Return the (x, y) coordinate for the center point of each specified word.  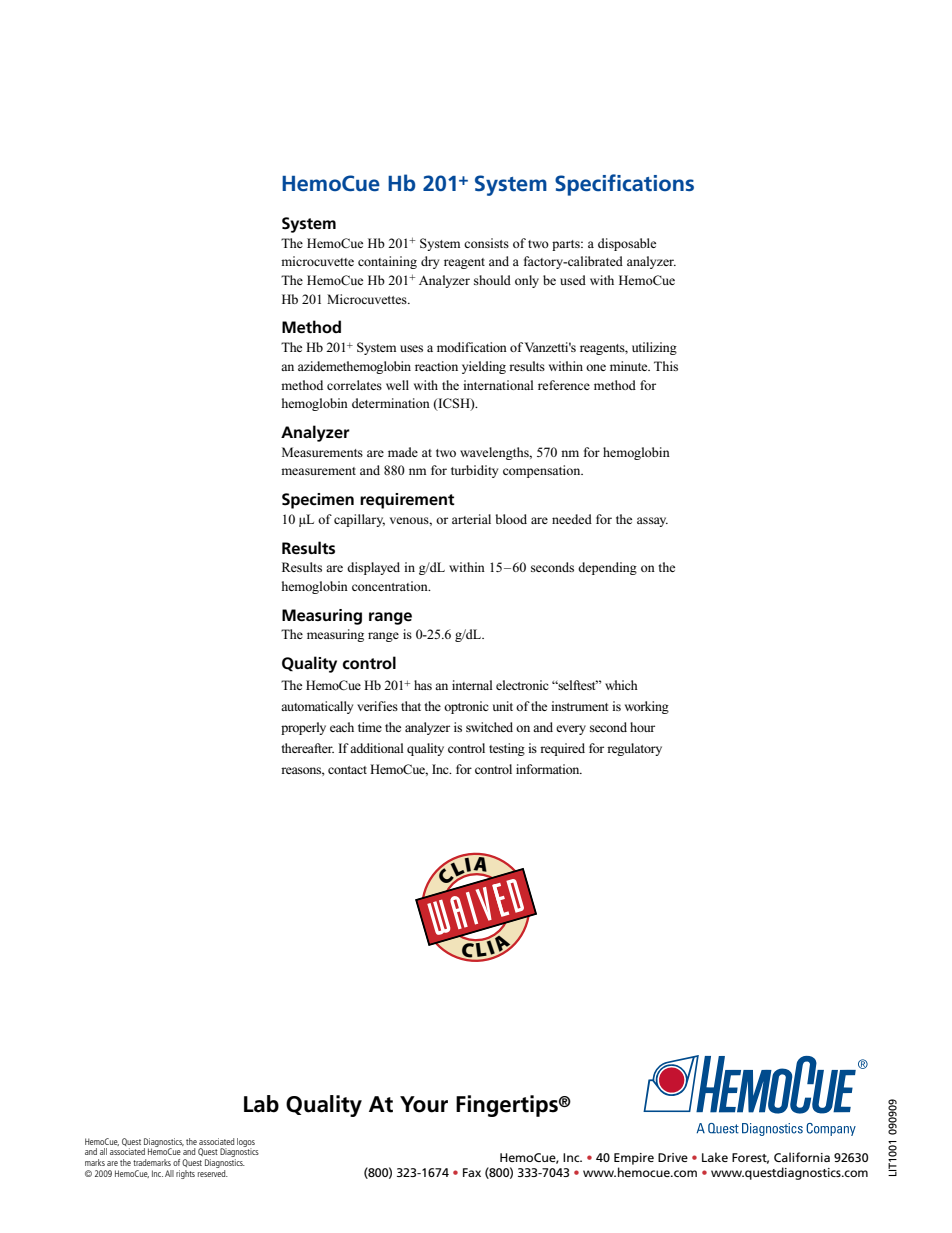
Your (424, 1104)
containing (387, 262)
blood (511, 519)
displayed (373, 568)
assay (652, 522)
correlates (354, 385)
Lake (715, 1157)
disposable (627, 244)
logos (246, 1143)
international (498, 385)
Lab (261, 1104)
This (666, 366)
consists (486, 243)
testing (507, 749)
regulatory (634, 749)
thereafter (307, 748)
